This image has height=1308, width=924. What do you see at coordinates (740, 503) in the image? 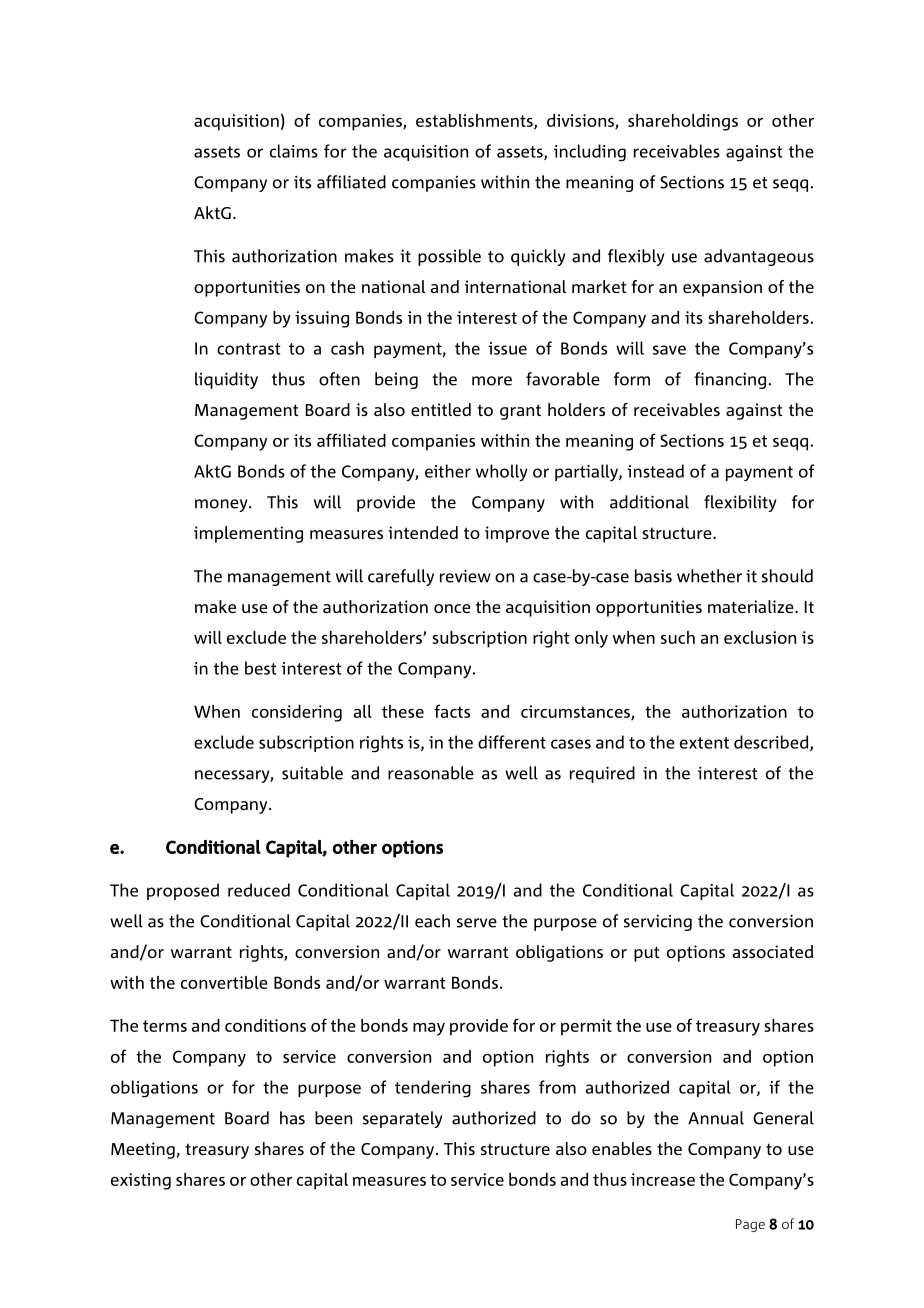
I see `flexibility` at bounding box center [740, 503].
